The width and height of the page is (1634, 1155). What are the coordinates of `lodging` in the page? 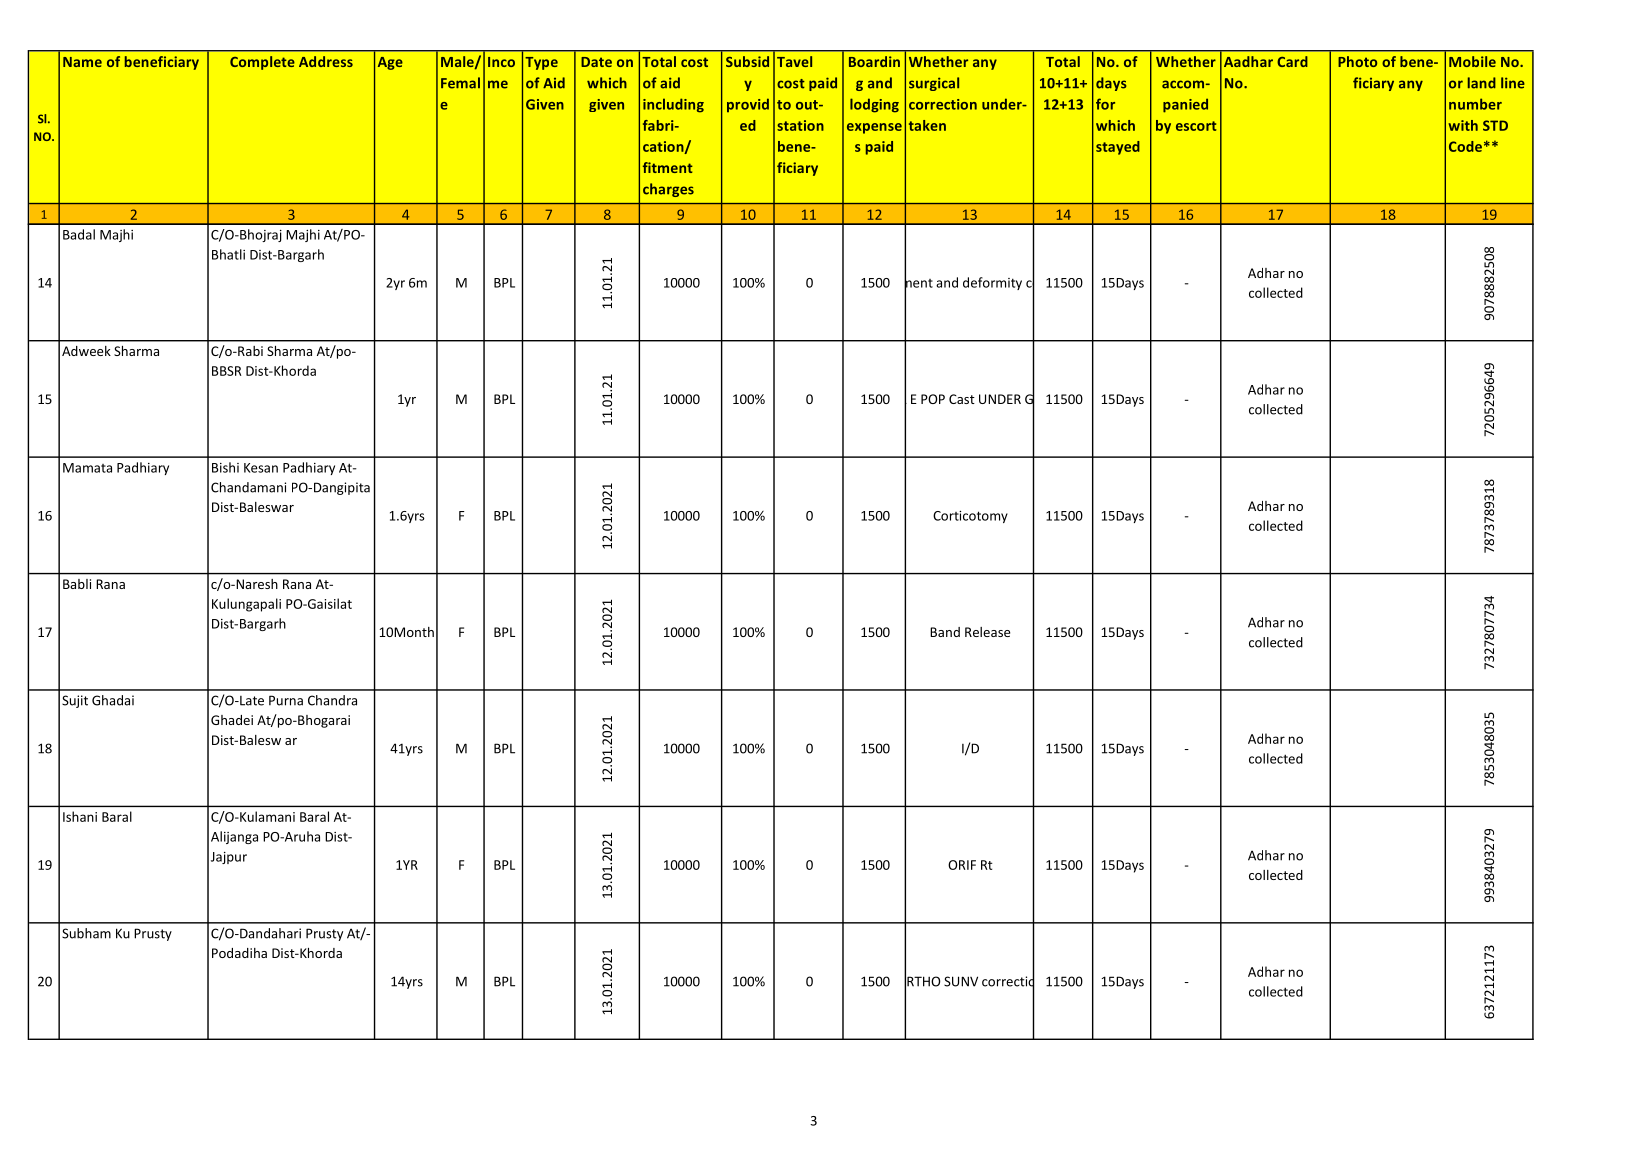 It's located at (874, 105).
